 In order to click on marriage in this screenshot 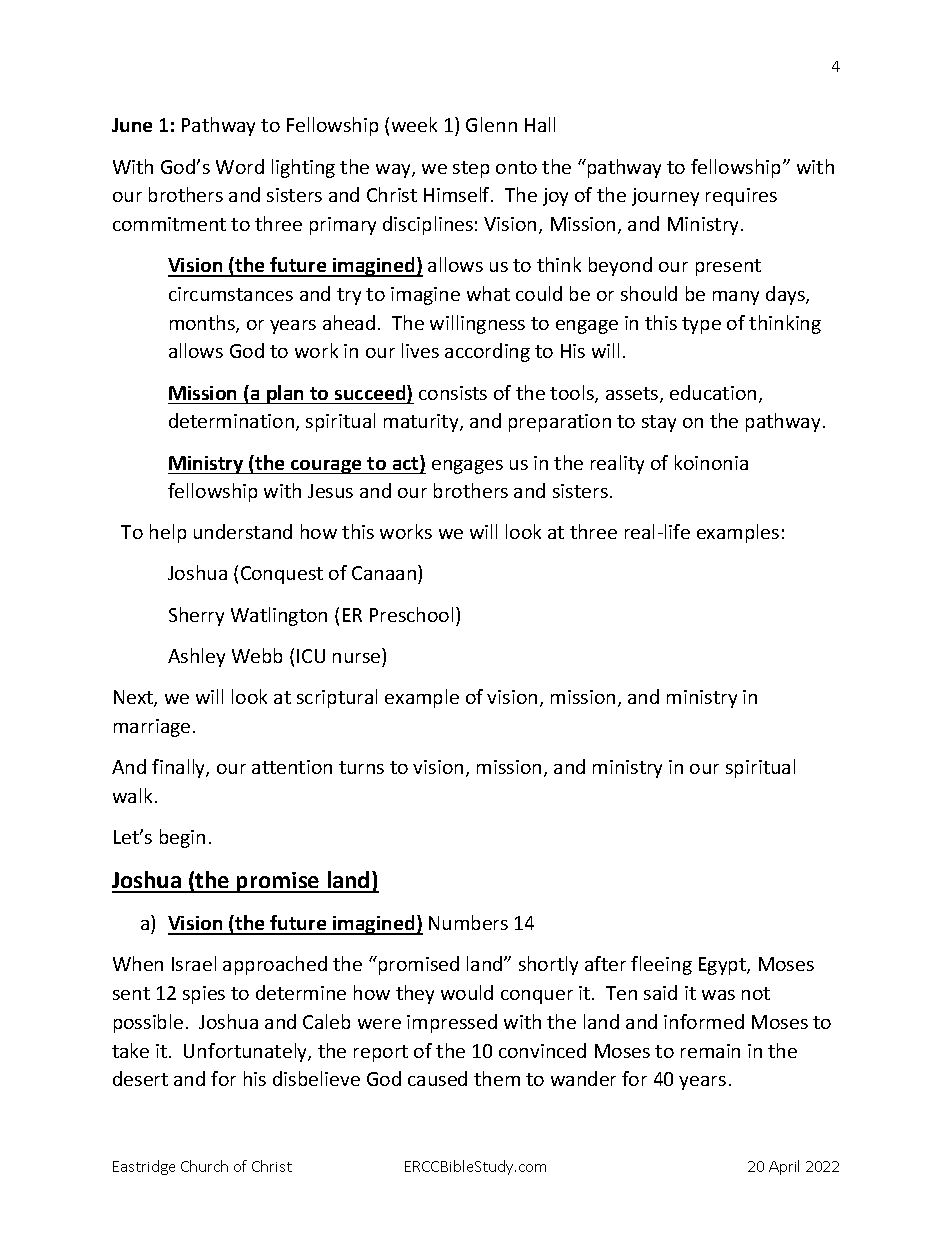, I will do `click(152, 728)`.
